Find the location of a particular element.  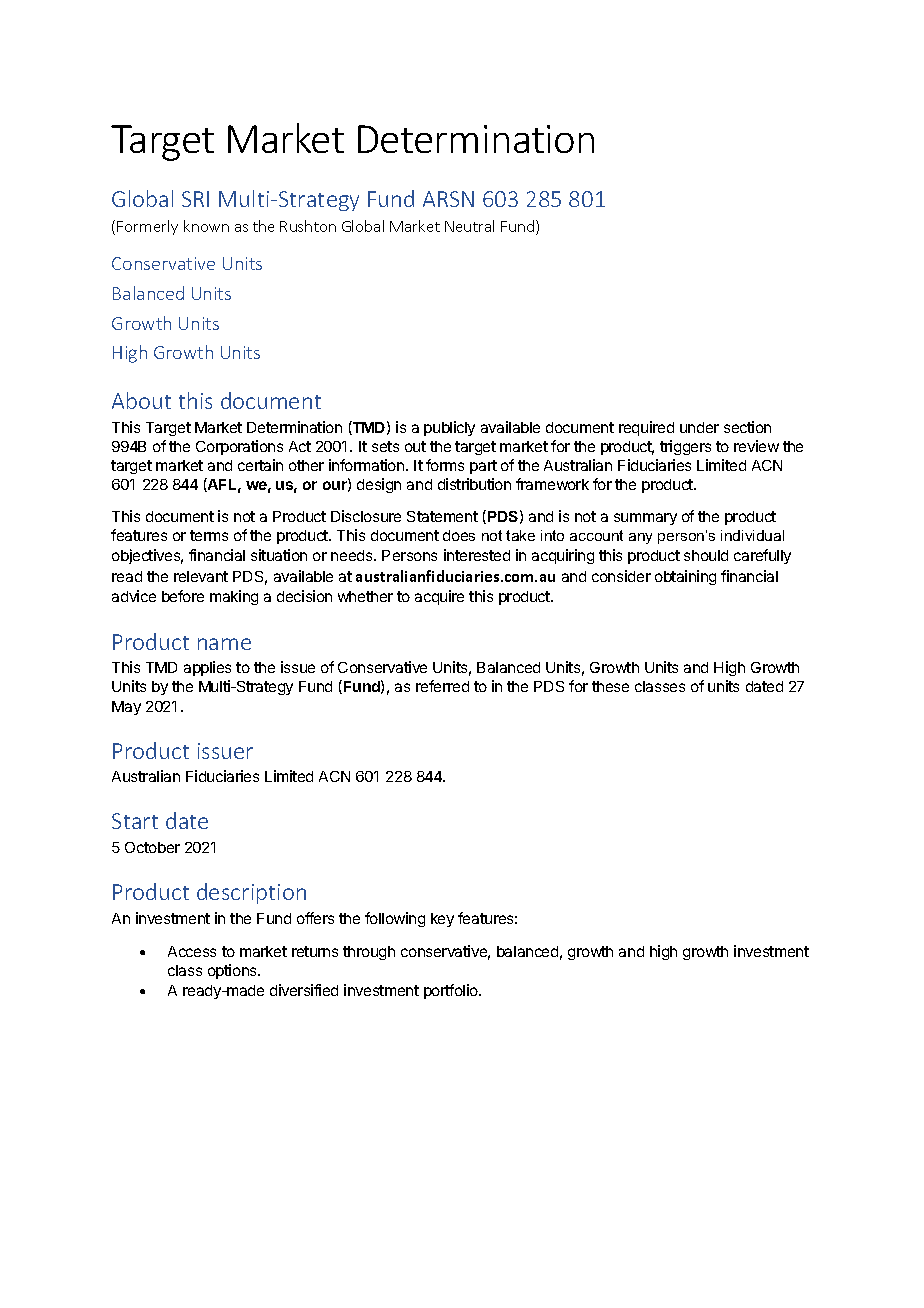

these is located at coordinates (610, 686).
